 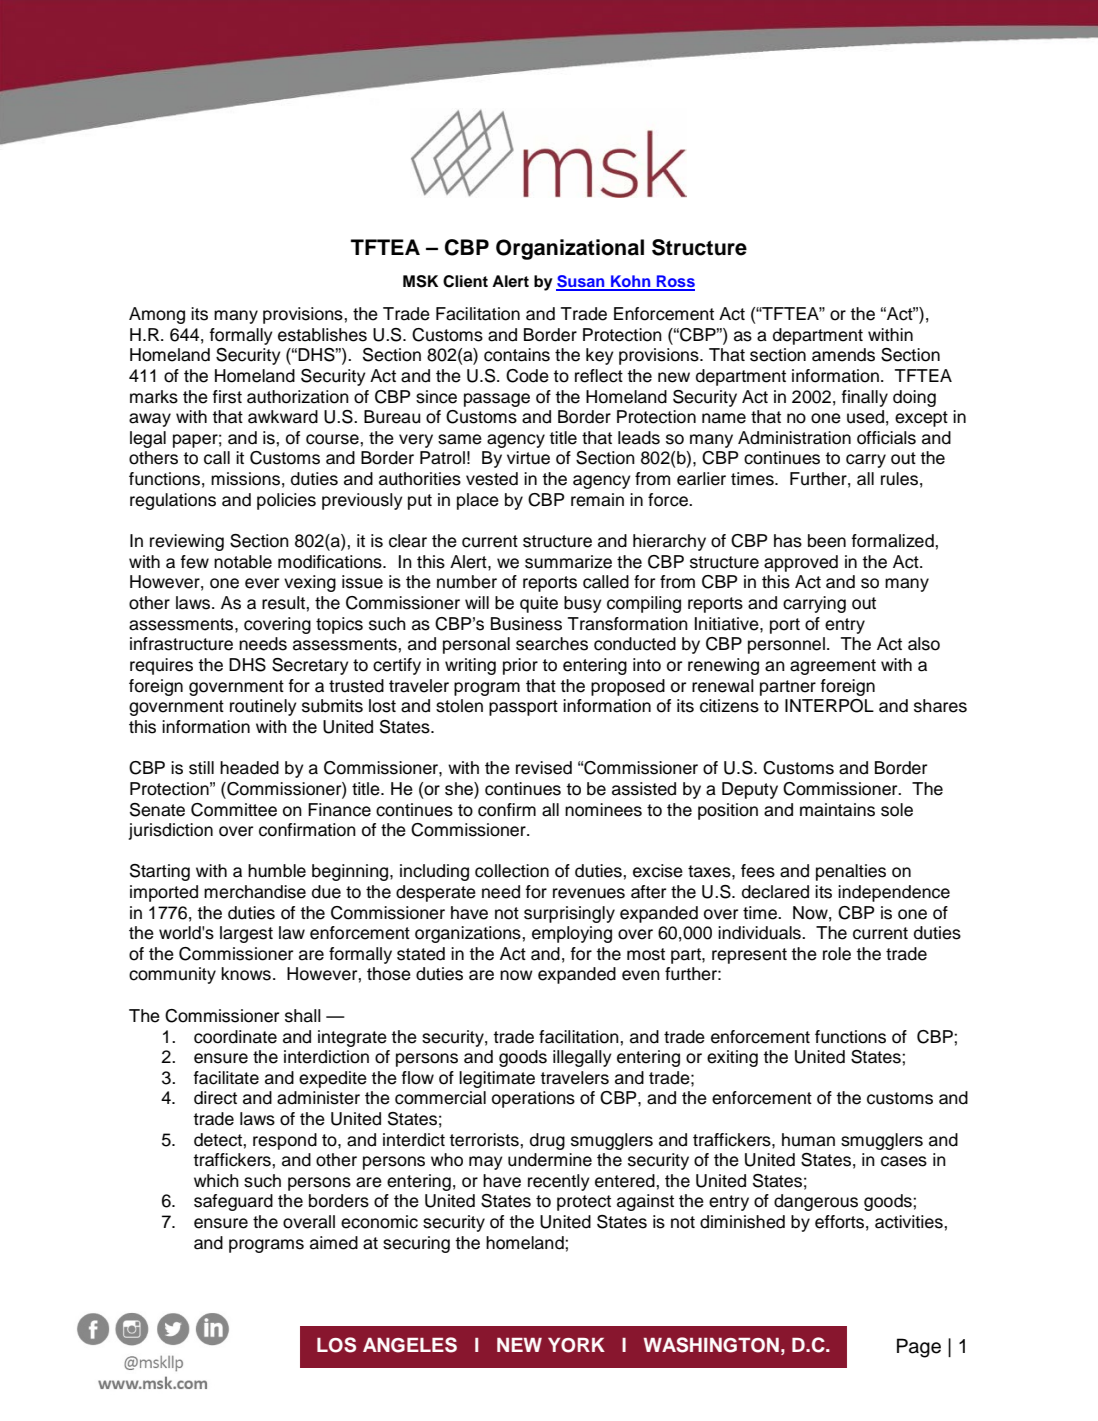 I want to click on aimed, so click(x=334, y=1243).
